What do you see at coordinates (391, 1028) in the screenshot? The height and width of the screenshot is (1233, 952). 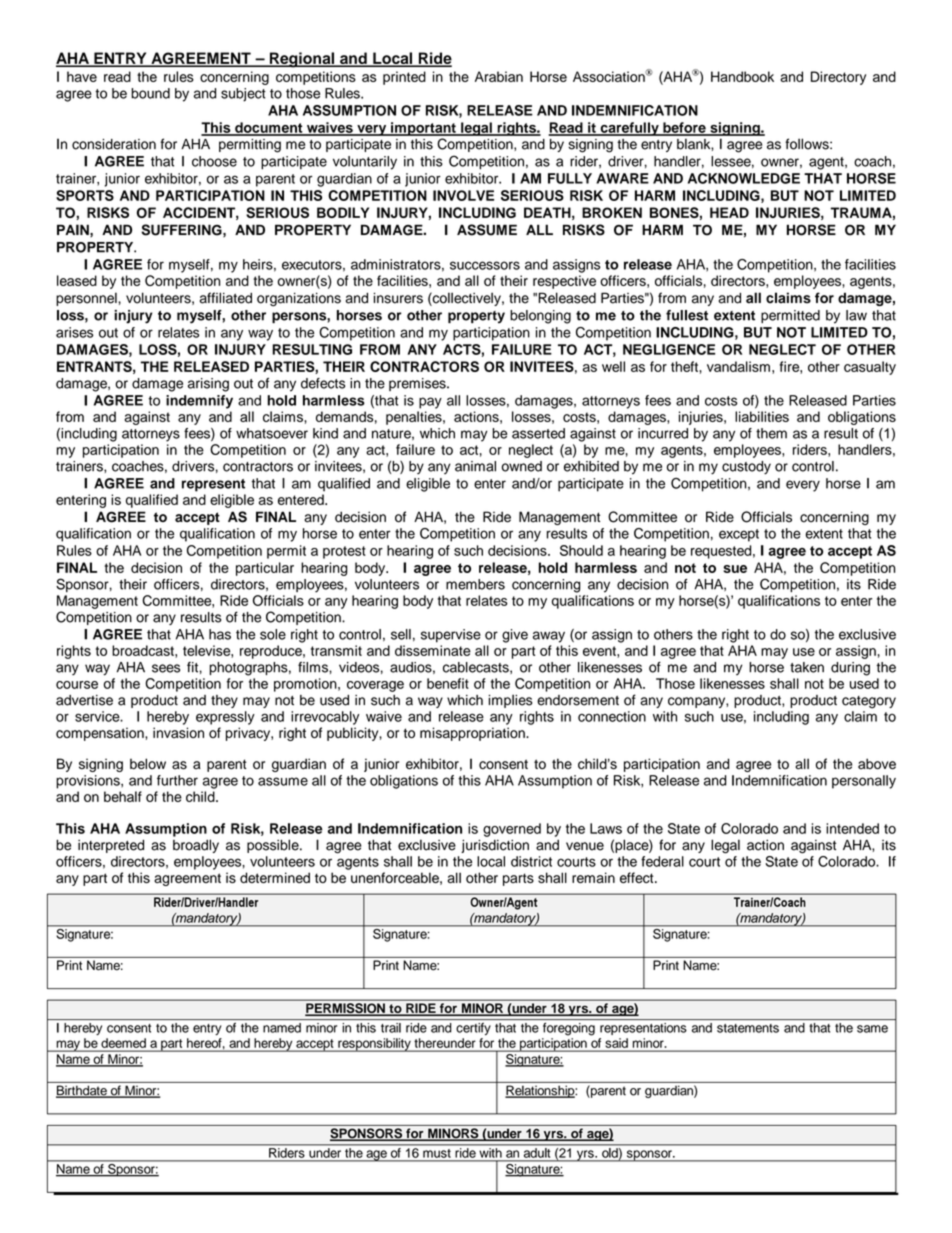 I see `trail` at bounding box center [391, 1028].
